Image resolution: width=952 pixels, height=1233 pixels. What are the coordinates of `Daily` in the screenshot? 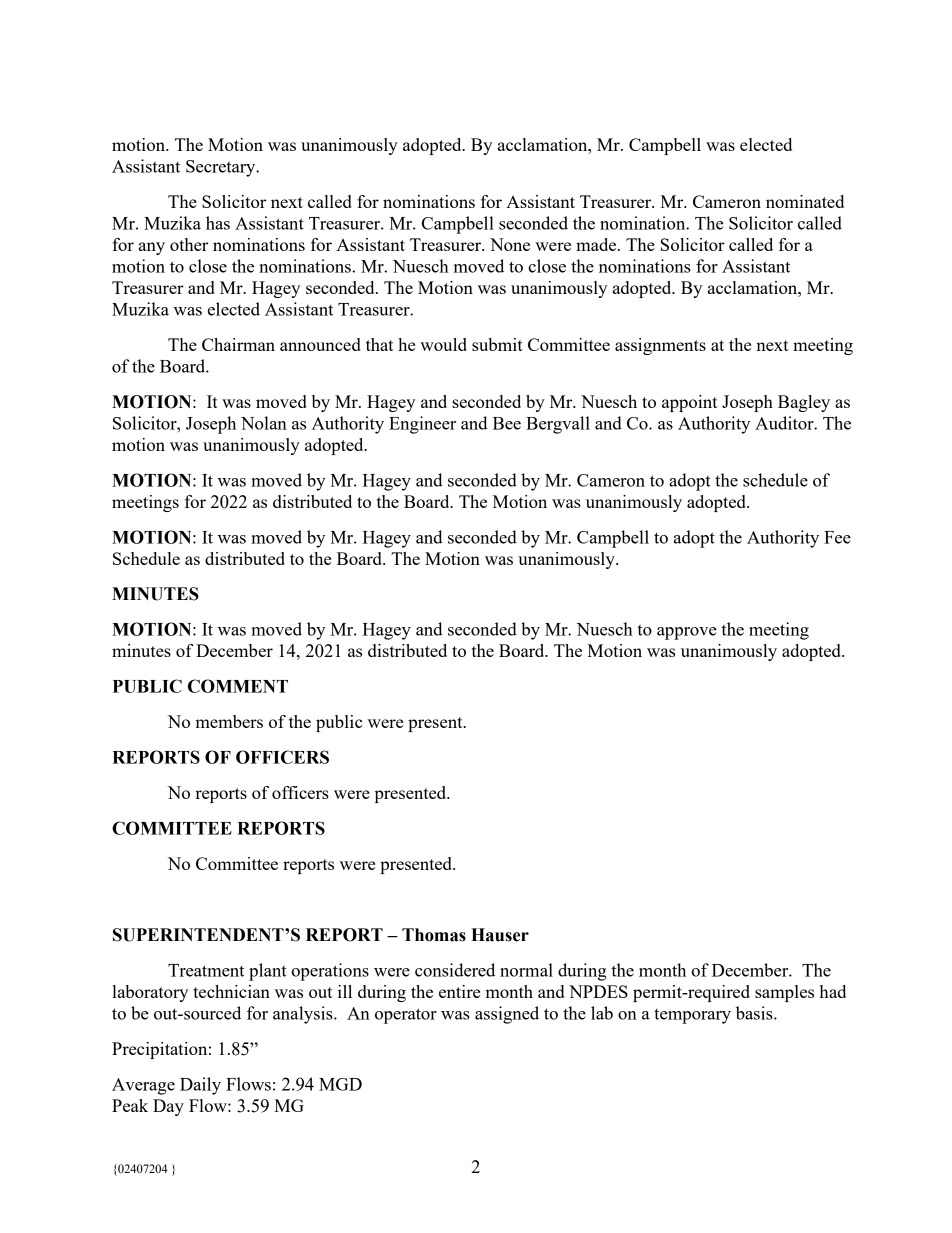 It's located at (200, 1086).
